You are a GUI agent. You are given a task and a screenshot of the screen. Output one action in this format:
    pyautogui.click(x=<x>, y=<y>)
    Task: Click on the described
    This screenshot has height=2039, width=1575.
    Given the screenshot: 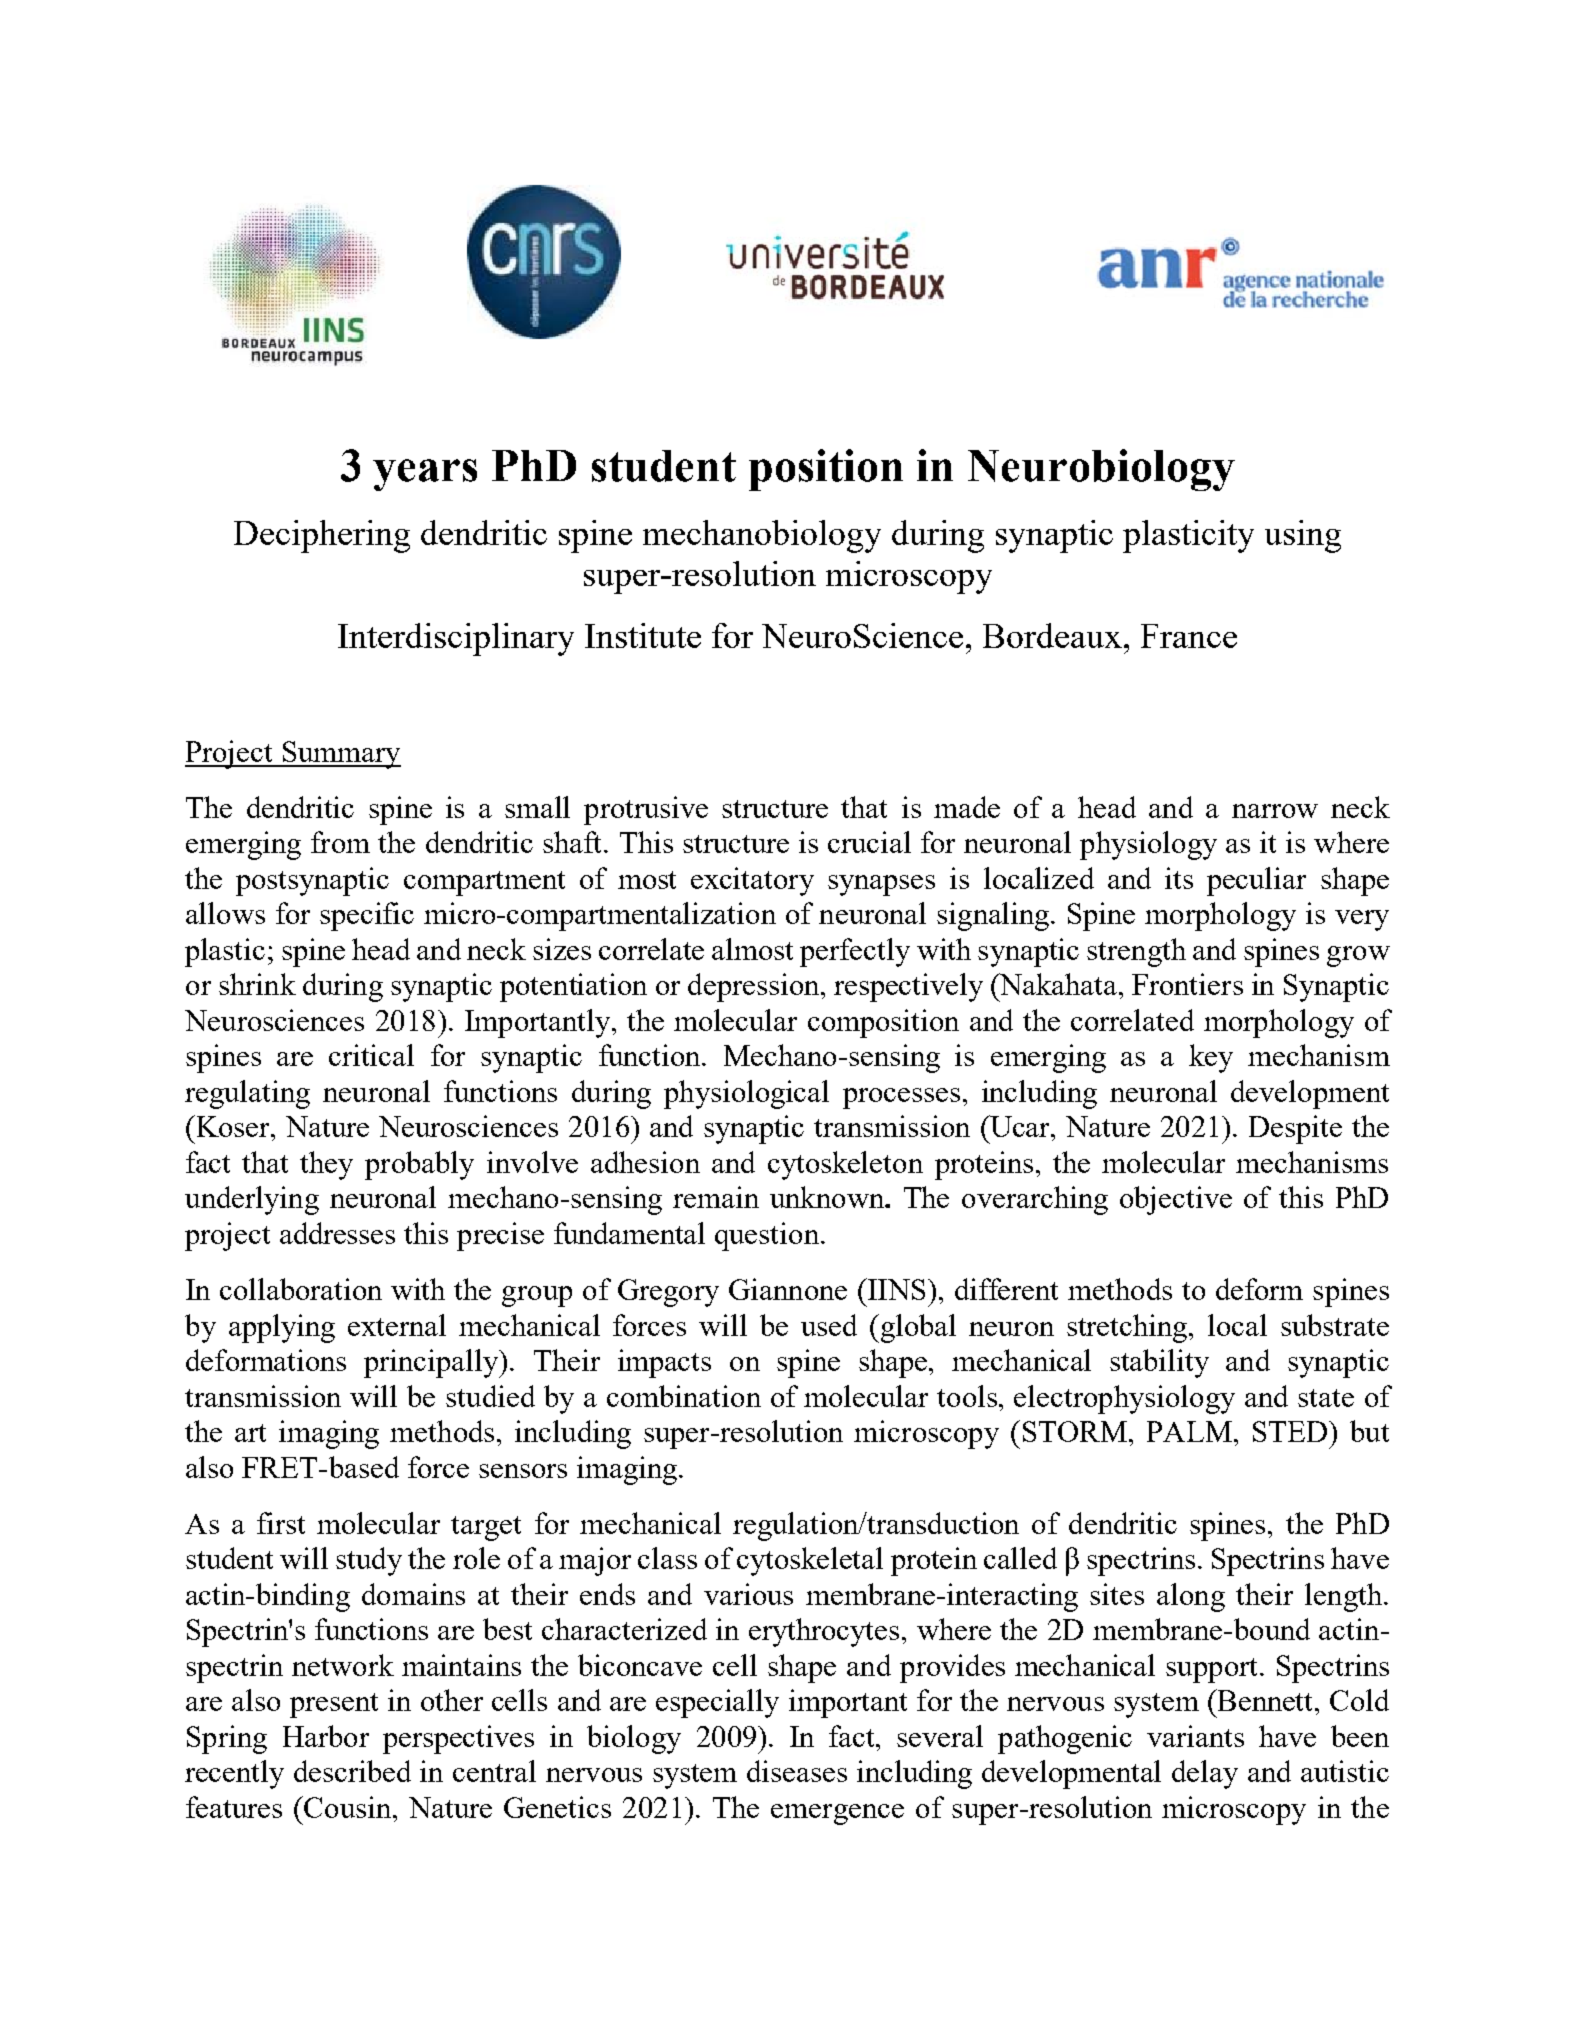 What is the action you would take?
    pyautogui.click(x=352, y=1771)
